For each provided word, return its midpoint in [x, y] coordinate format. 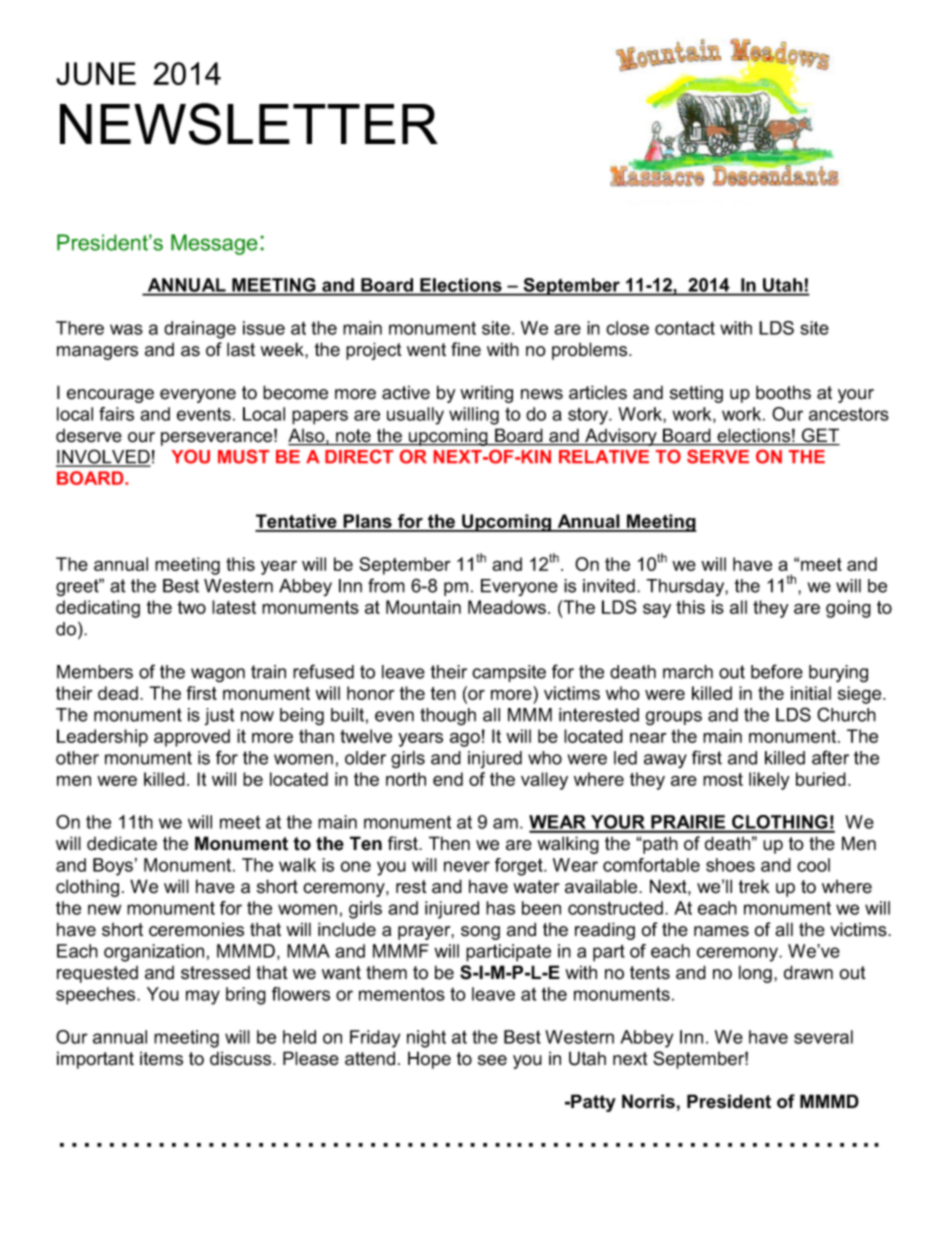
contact [685, 328]
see [492, 1060]
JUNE [96, 73]
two [191, 607]
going [848, 609]
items [161, 1058]
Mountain [423, 607]
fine [466, 349]
